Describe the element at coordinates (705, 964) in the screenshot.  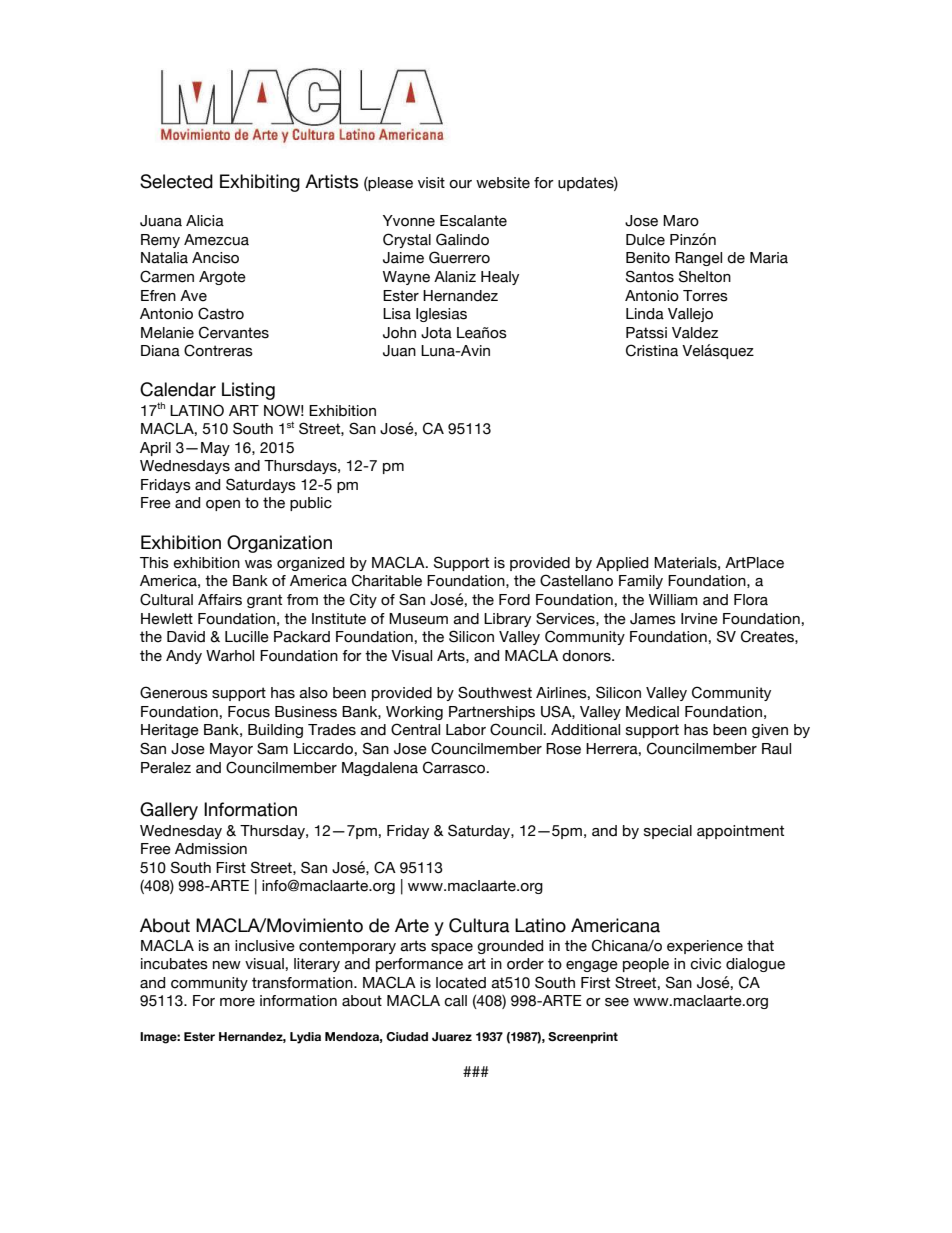
I see `civic` at that location.
